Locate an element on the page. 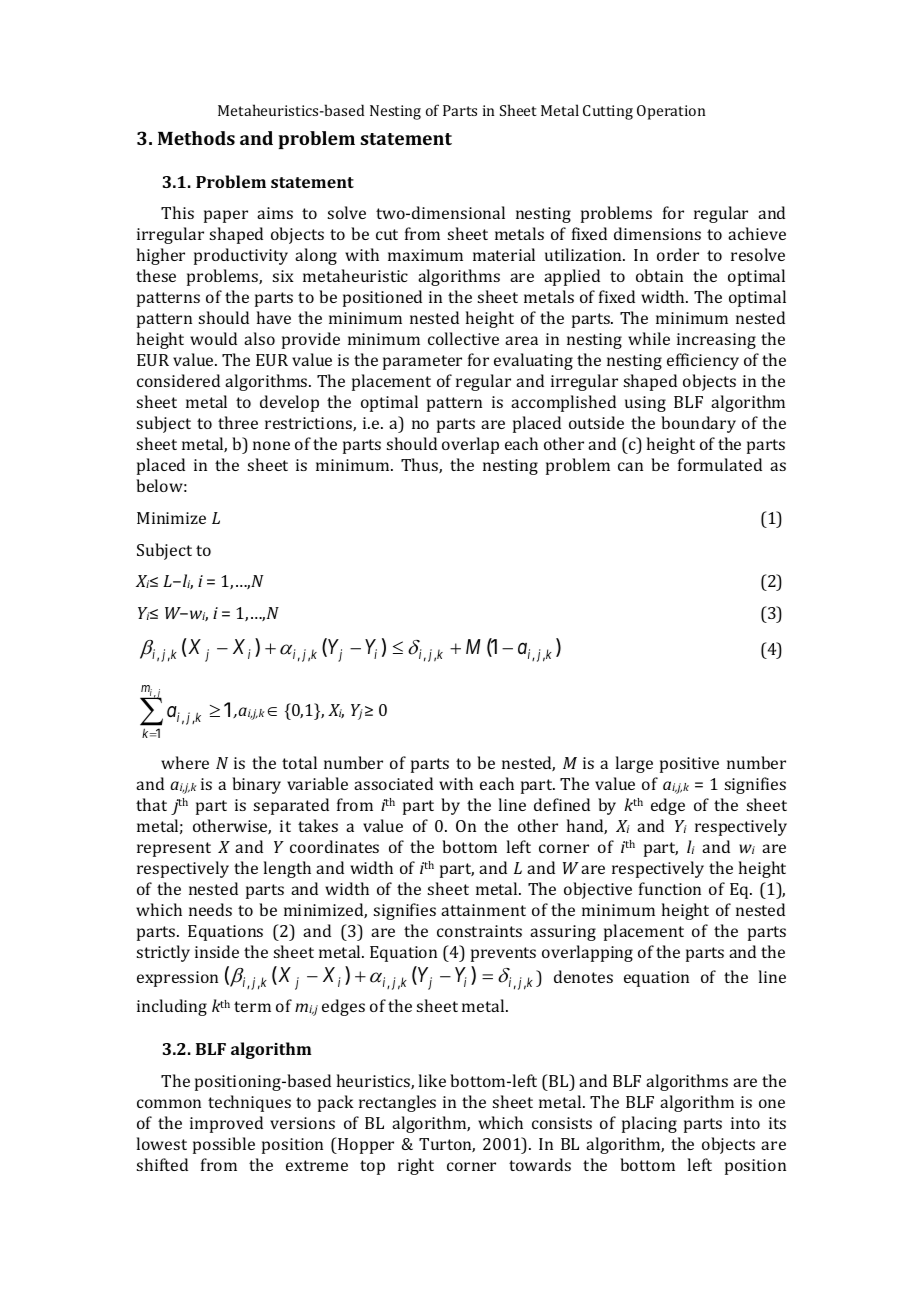 The height and width of the document is (1305, 924). attainment is located at coordinates (483, 910).
